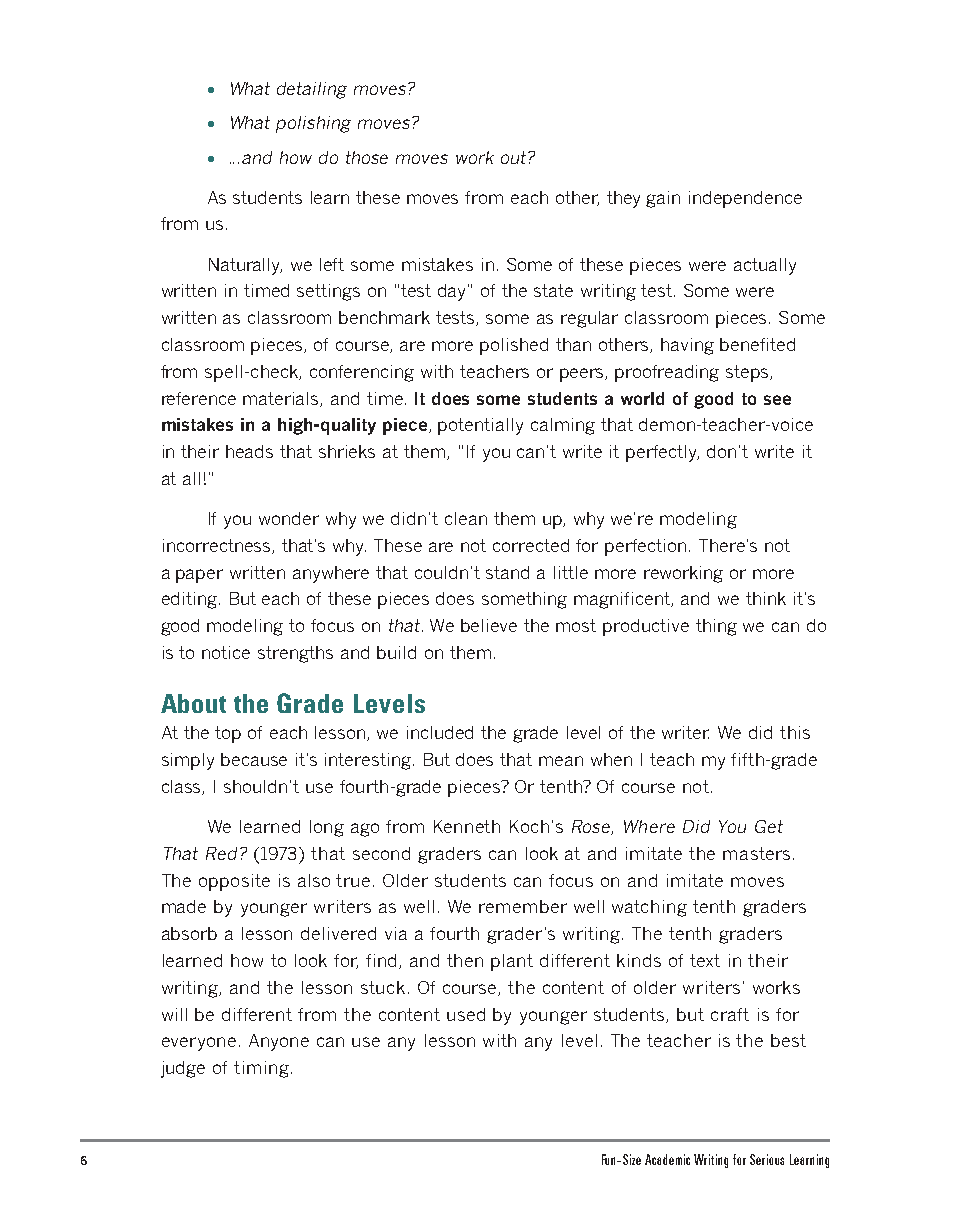 Image resolution: width=964 pixels, height=1232 pixels. What do you see at coordinates (745, 199) in the screenshot?
I see `independence` at bounding box center [745, 199].
